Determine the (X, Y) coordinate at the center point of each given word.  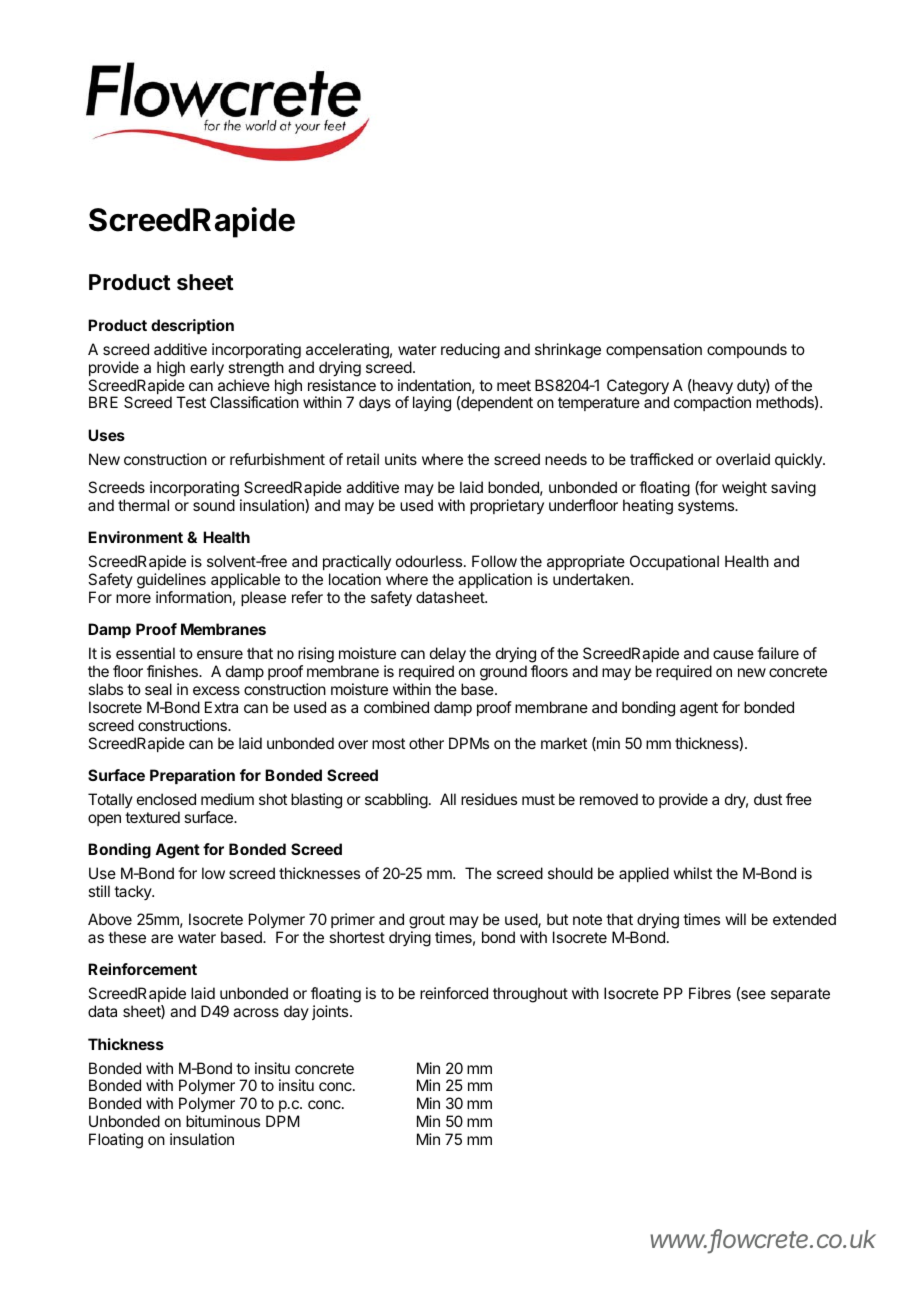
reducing (470, 351)
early (207, 369)
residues (489, 799)
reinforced (454, 993)
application (495, 580)
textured (152, 817)
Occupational (674, 562)
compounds (747, 350)
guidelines (171, 582)
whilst (692, 873)
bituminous (223, 1121)
